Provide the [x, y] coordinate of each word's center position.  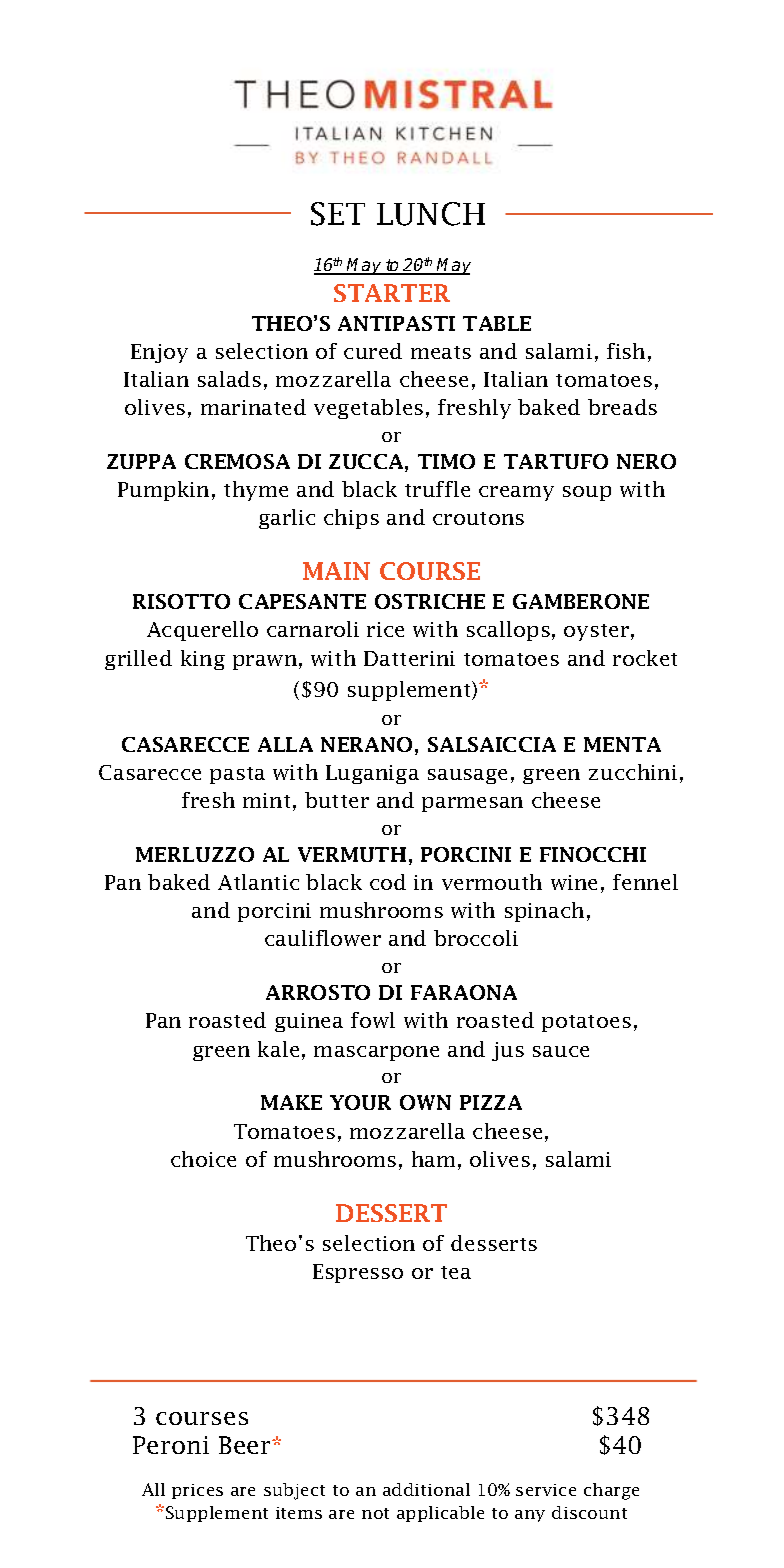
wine [574, 882]
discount [589, 1512]
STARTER [392, 293]
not [375, 1513]
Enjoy [159, 353]
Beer [246, 1445]
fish [626, 351]
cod [388, 882]
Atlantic [258, 882]
